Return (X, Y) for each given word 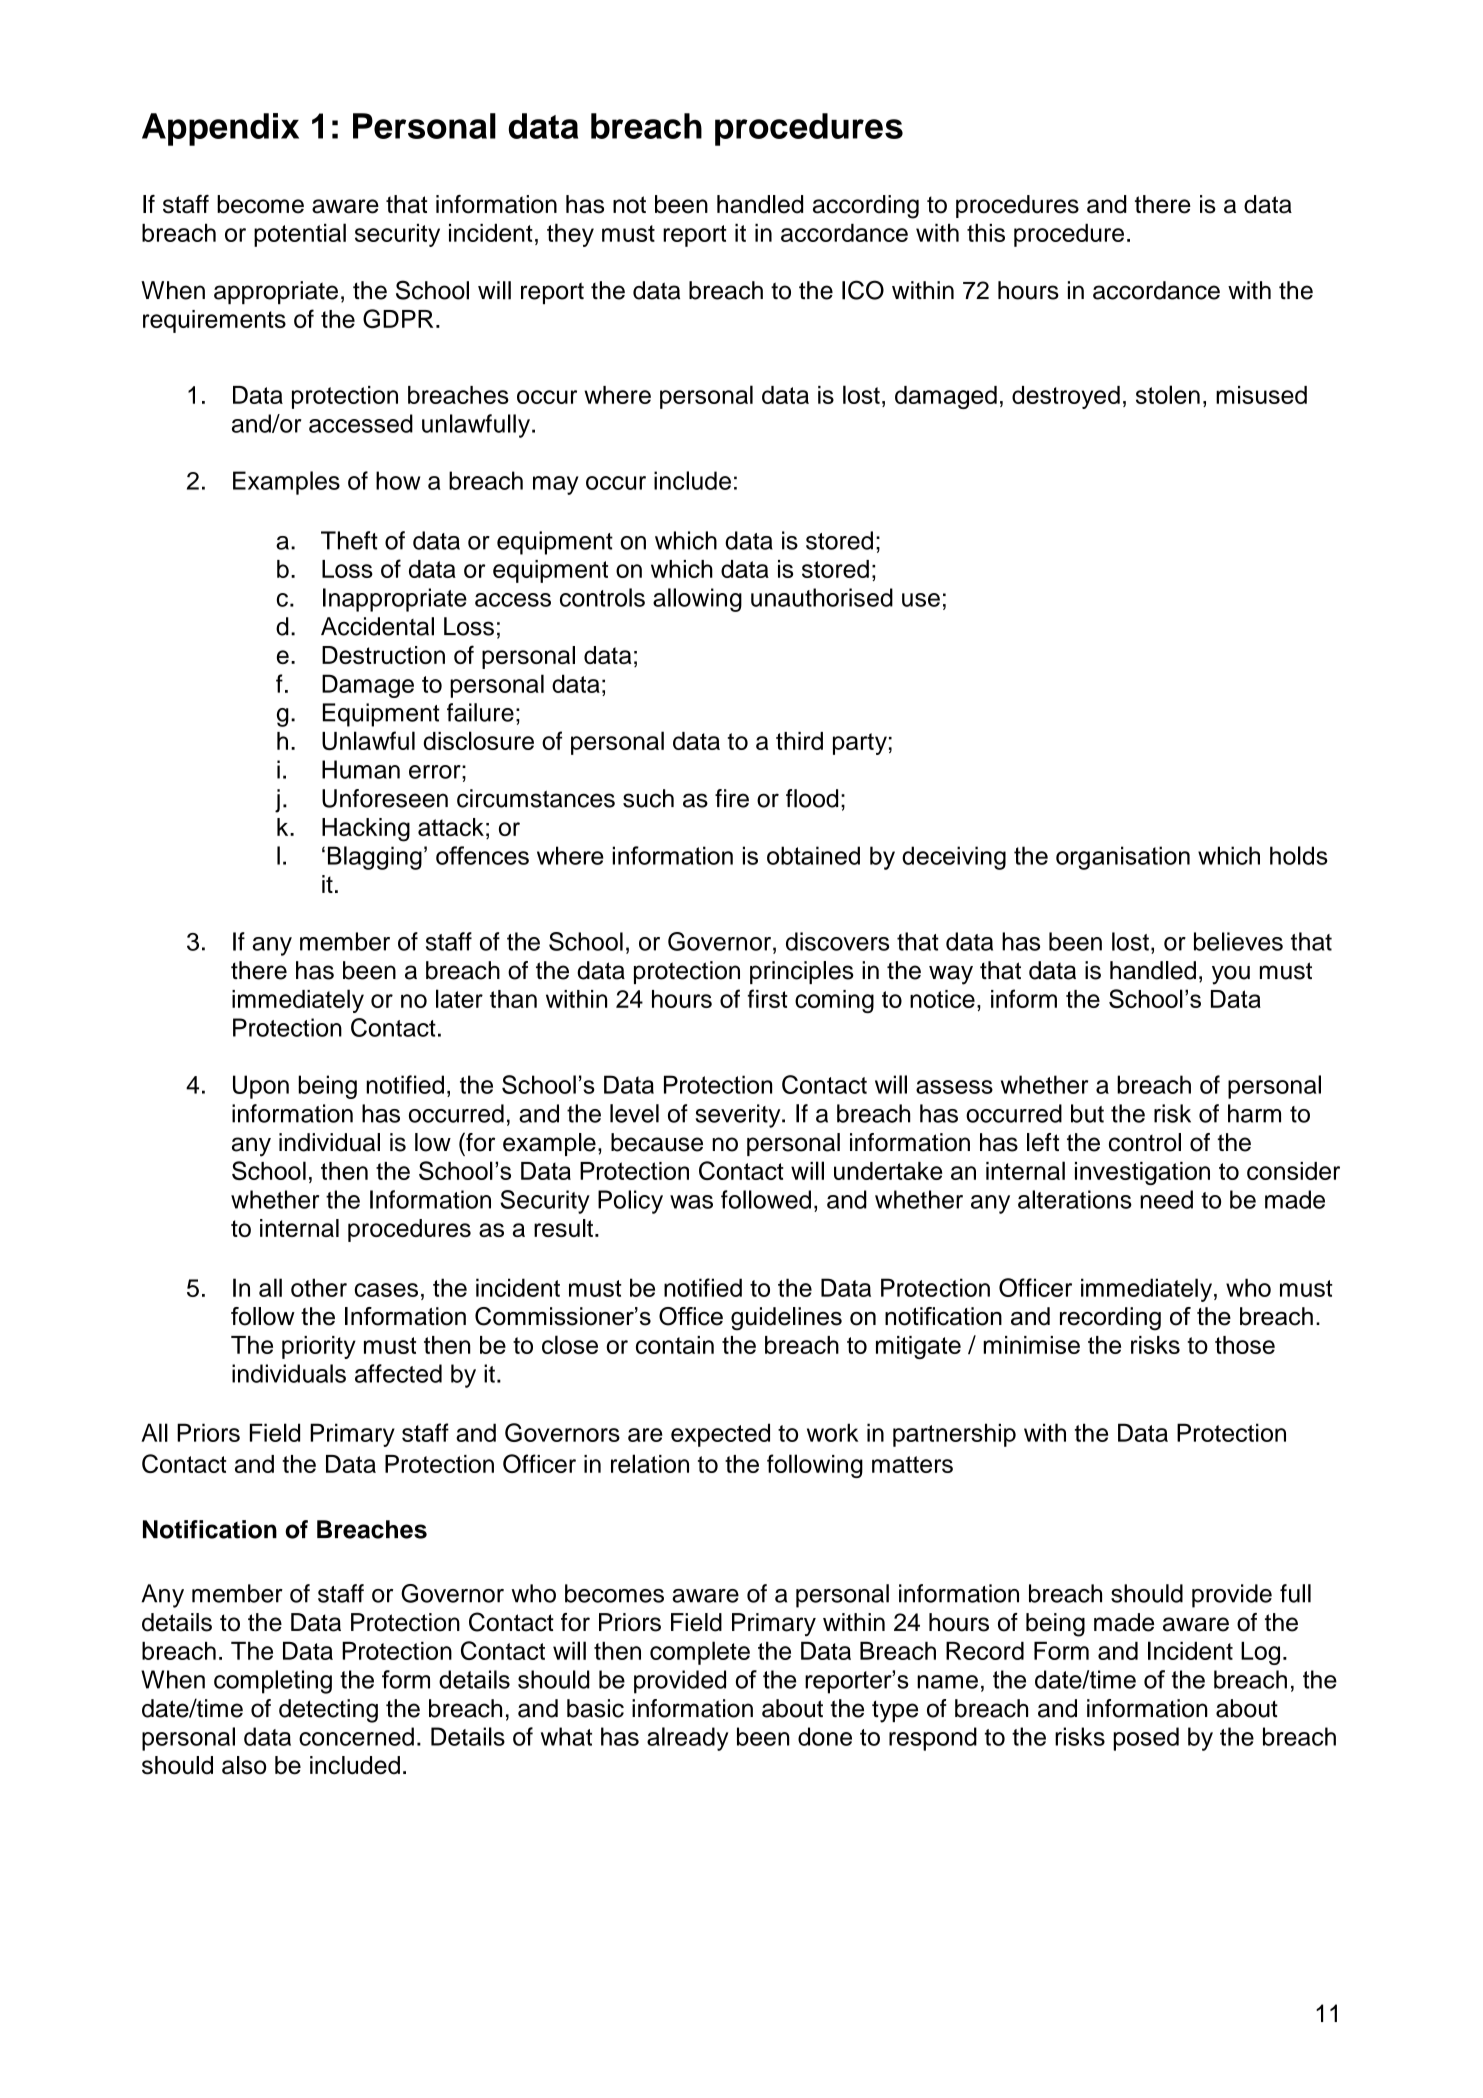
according (866, 207)
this (986, 233)
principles (802, 972)
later (459, 998)
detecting (328, 1711)
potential (300, 235)
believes (1238, 941)
